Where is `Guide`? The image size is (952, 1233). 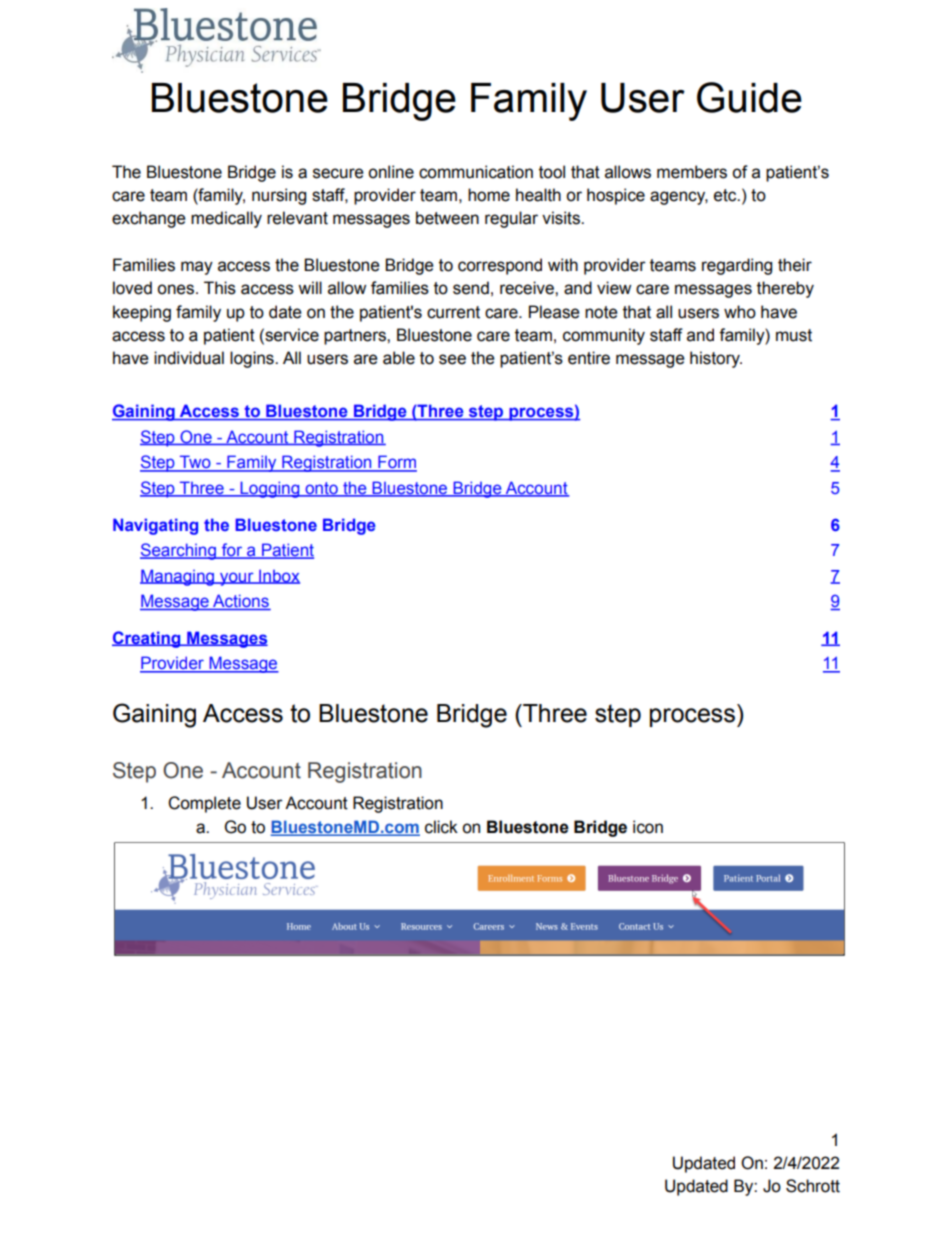
Guide is located at coordinates (749, 97).
